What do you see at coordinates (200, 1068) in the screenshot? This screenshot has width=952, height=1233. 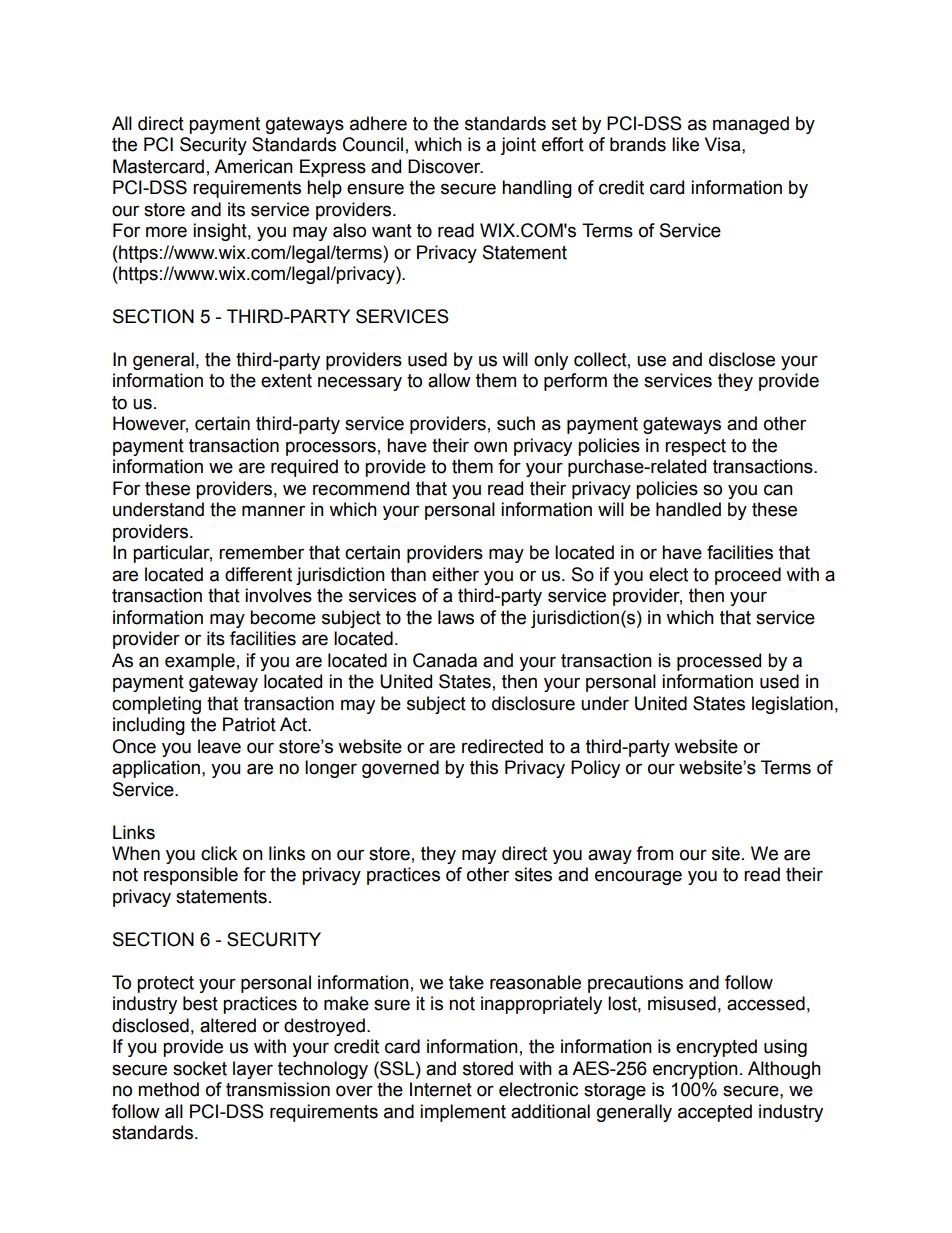 I see `socket` at bounding box center [200, 1068].
